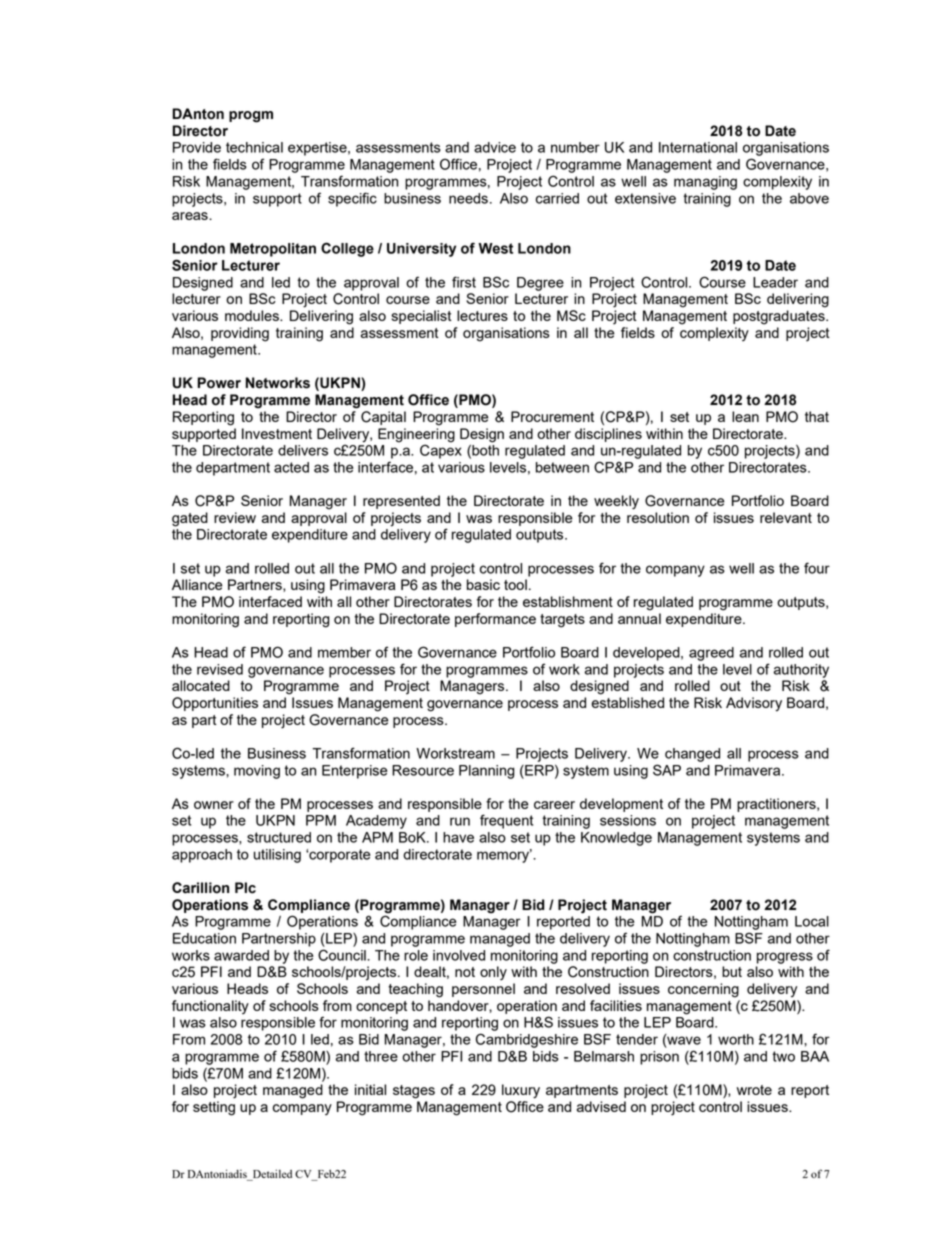 This page has width=952, height=1233. What do you see at coordinates (254, 147) in the page?
I see `technical` at bounding box center [254, 147].
